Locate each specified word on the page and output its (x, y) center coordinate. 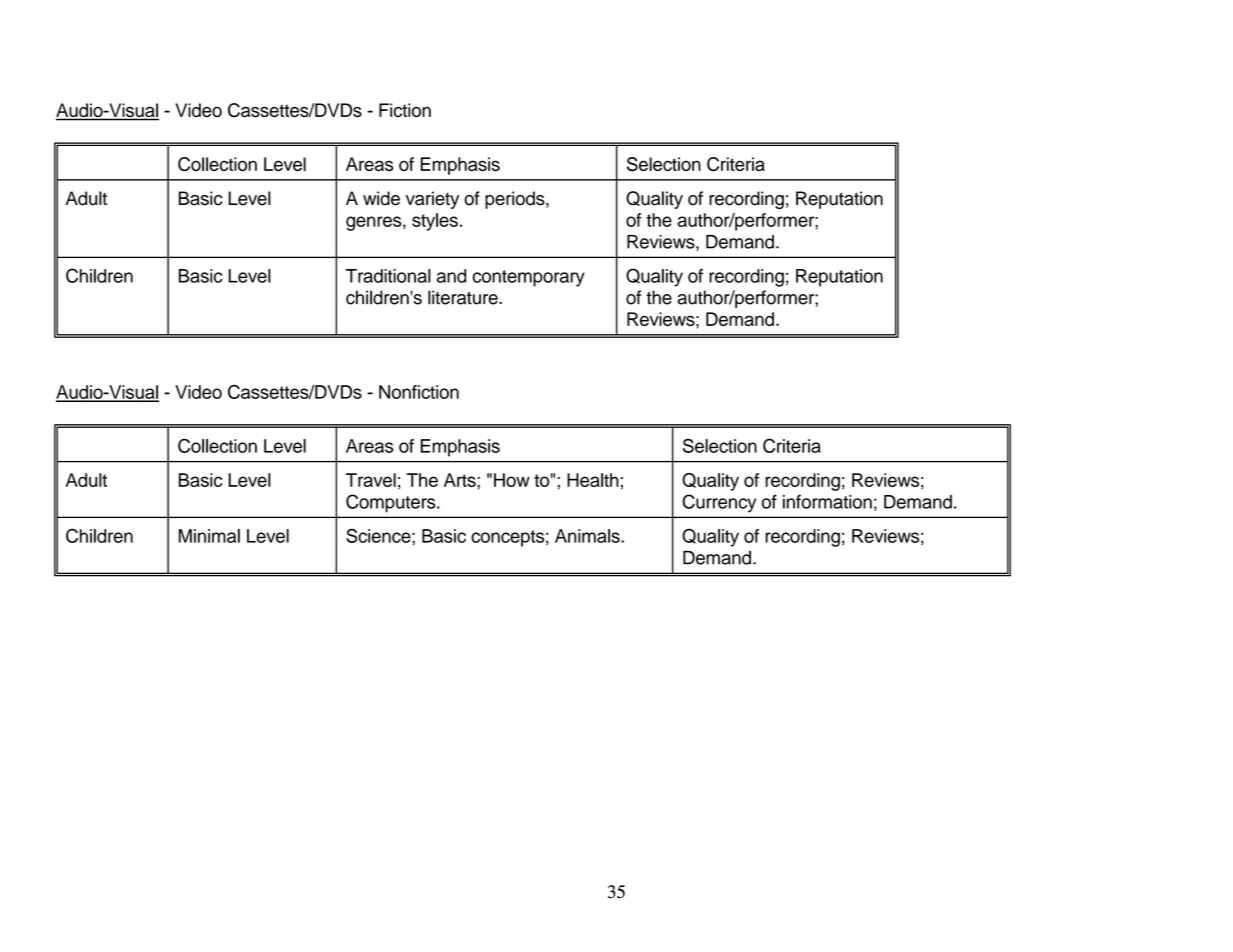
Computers (392, 503)
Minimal (209, 536)
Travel (371, 480)
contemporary (529, 278)
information (827, 501)
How (512, 480)
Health (593, 480)
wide (381, 198)
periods (516, 200)
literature (464, 297)
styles (435, 222)
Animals (588, 536)
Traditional (388, 276)
